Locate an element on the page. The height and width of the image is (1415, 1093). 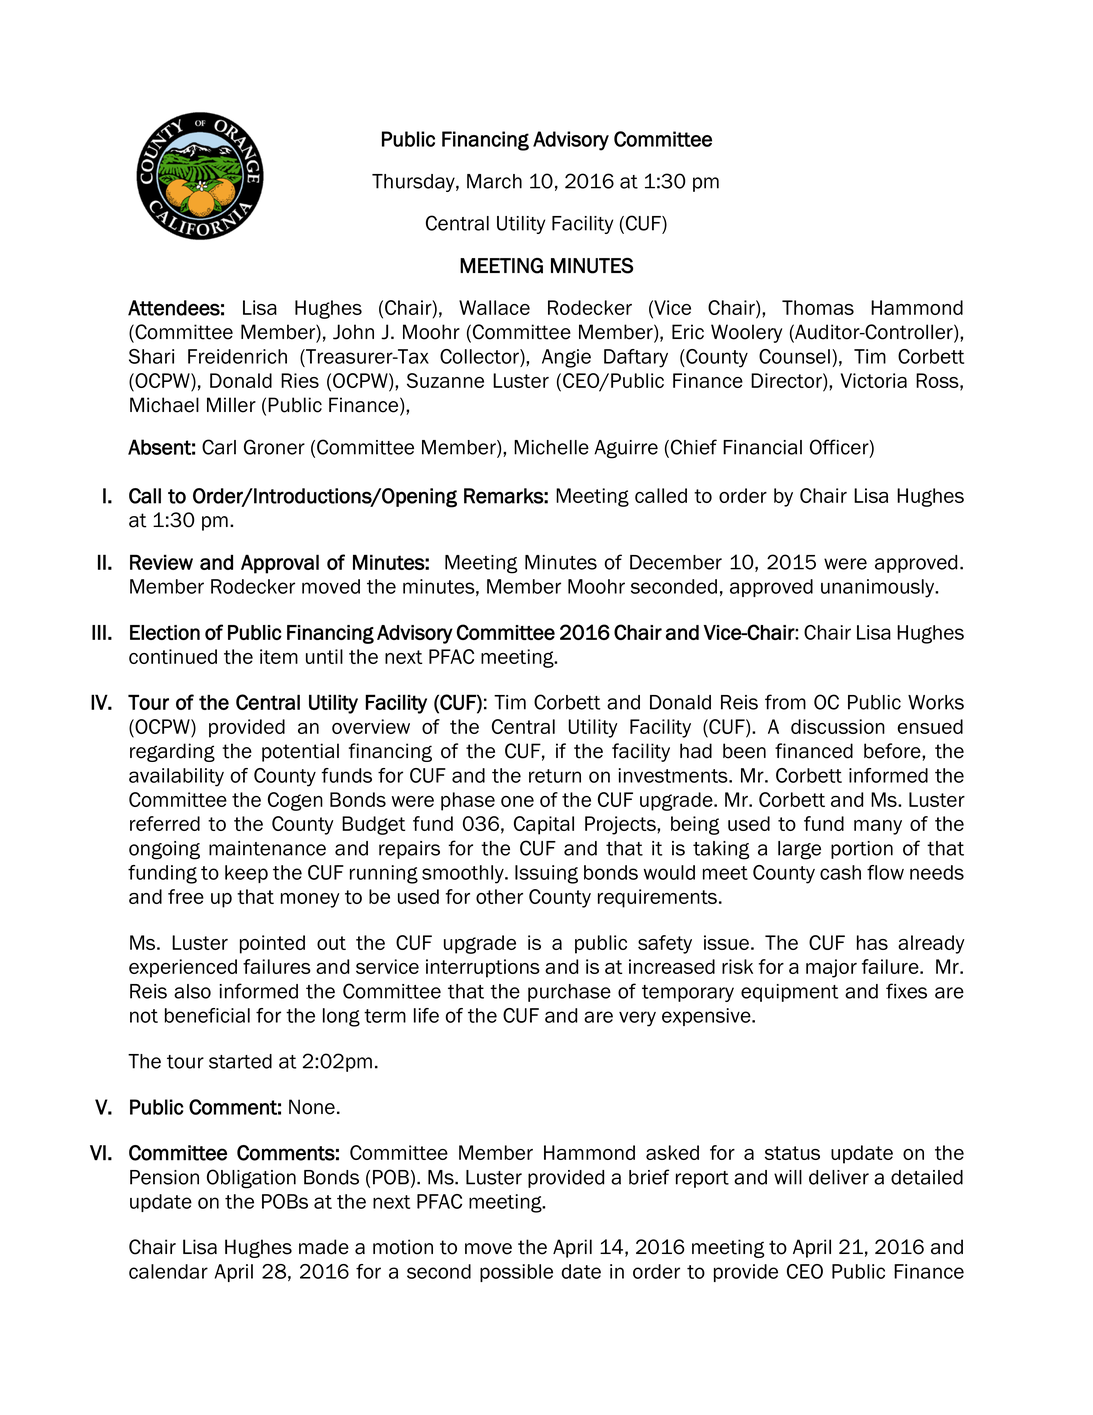
return is located at coordinates (555, 776).
